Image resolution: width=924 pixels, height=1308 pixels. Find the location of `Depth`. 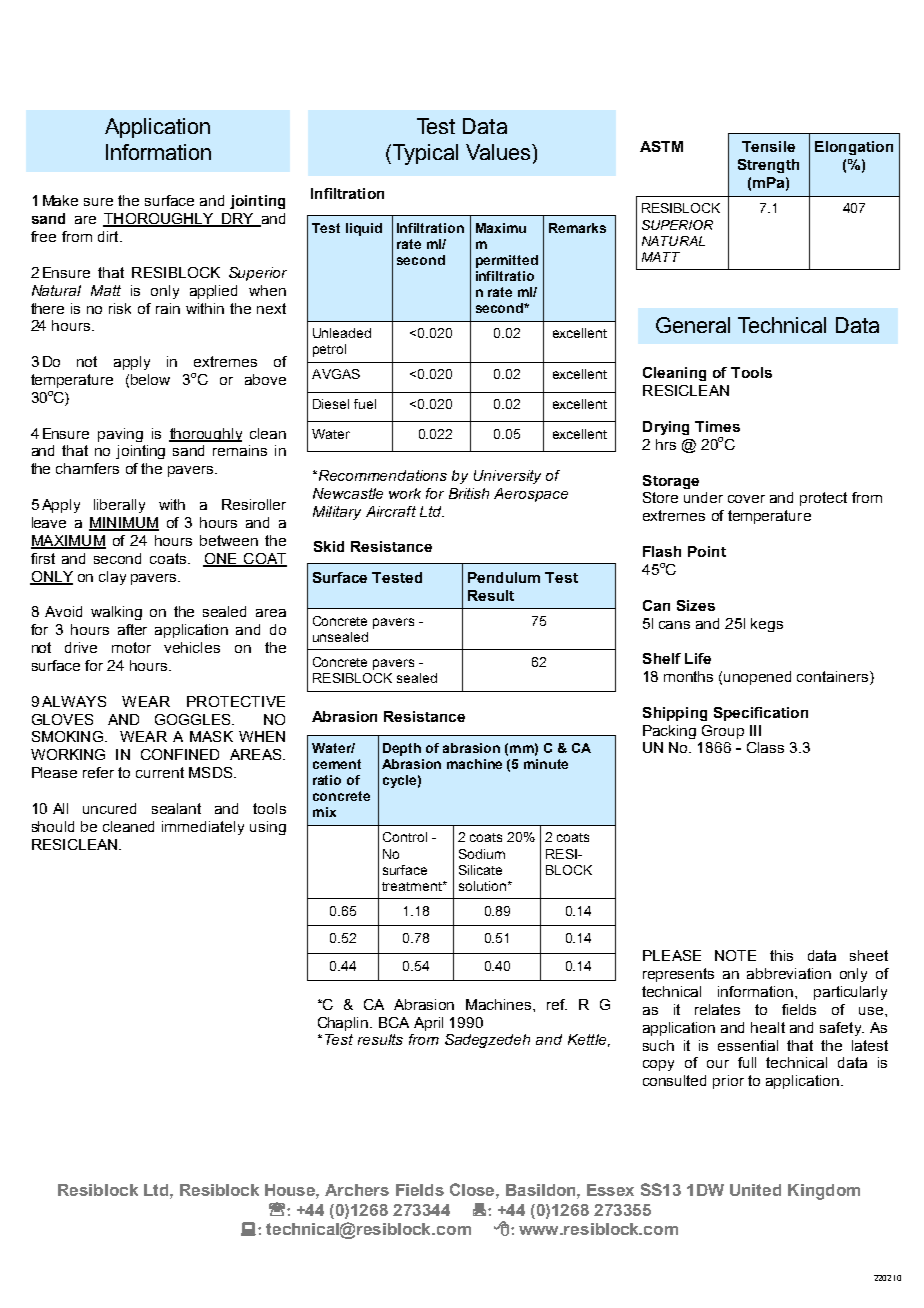

Depth is located at coordinates (402, 749).
